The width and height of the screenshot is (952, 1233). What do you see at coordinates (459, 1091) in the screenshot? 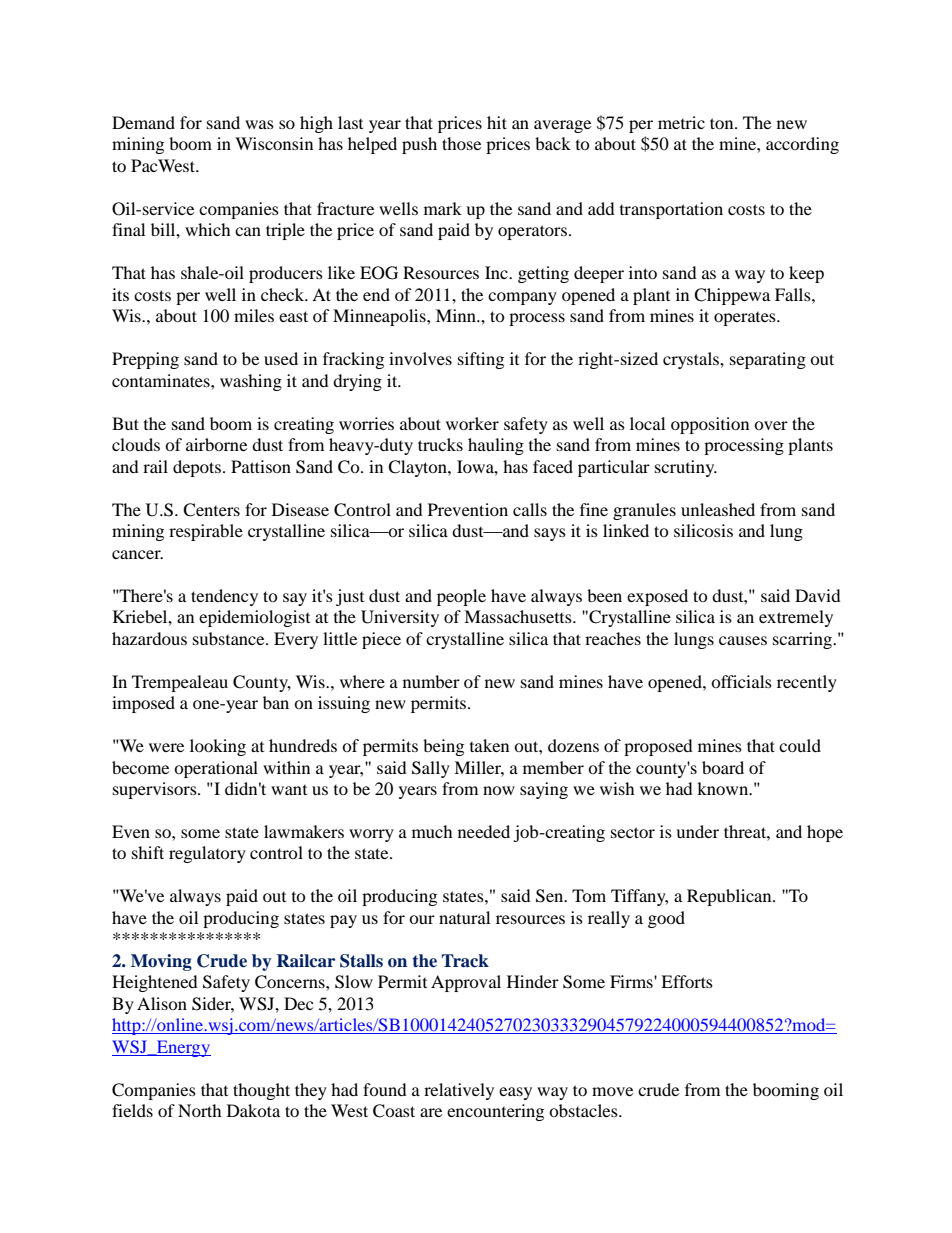
I see `relatively` at bounding box center [459, 1091].
